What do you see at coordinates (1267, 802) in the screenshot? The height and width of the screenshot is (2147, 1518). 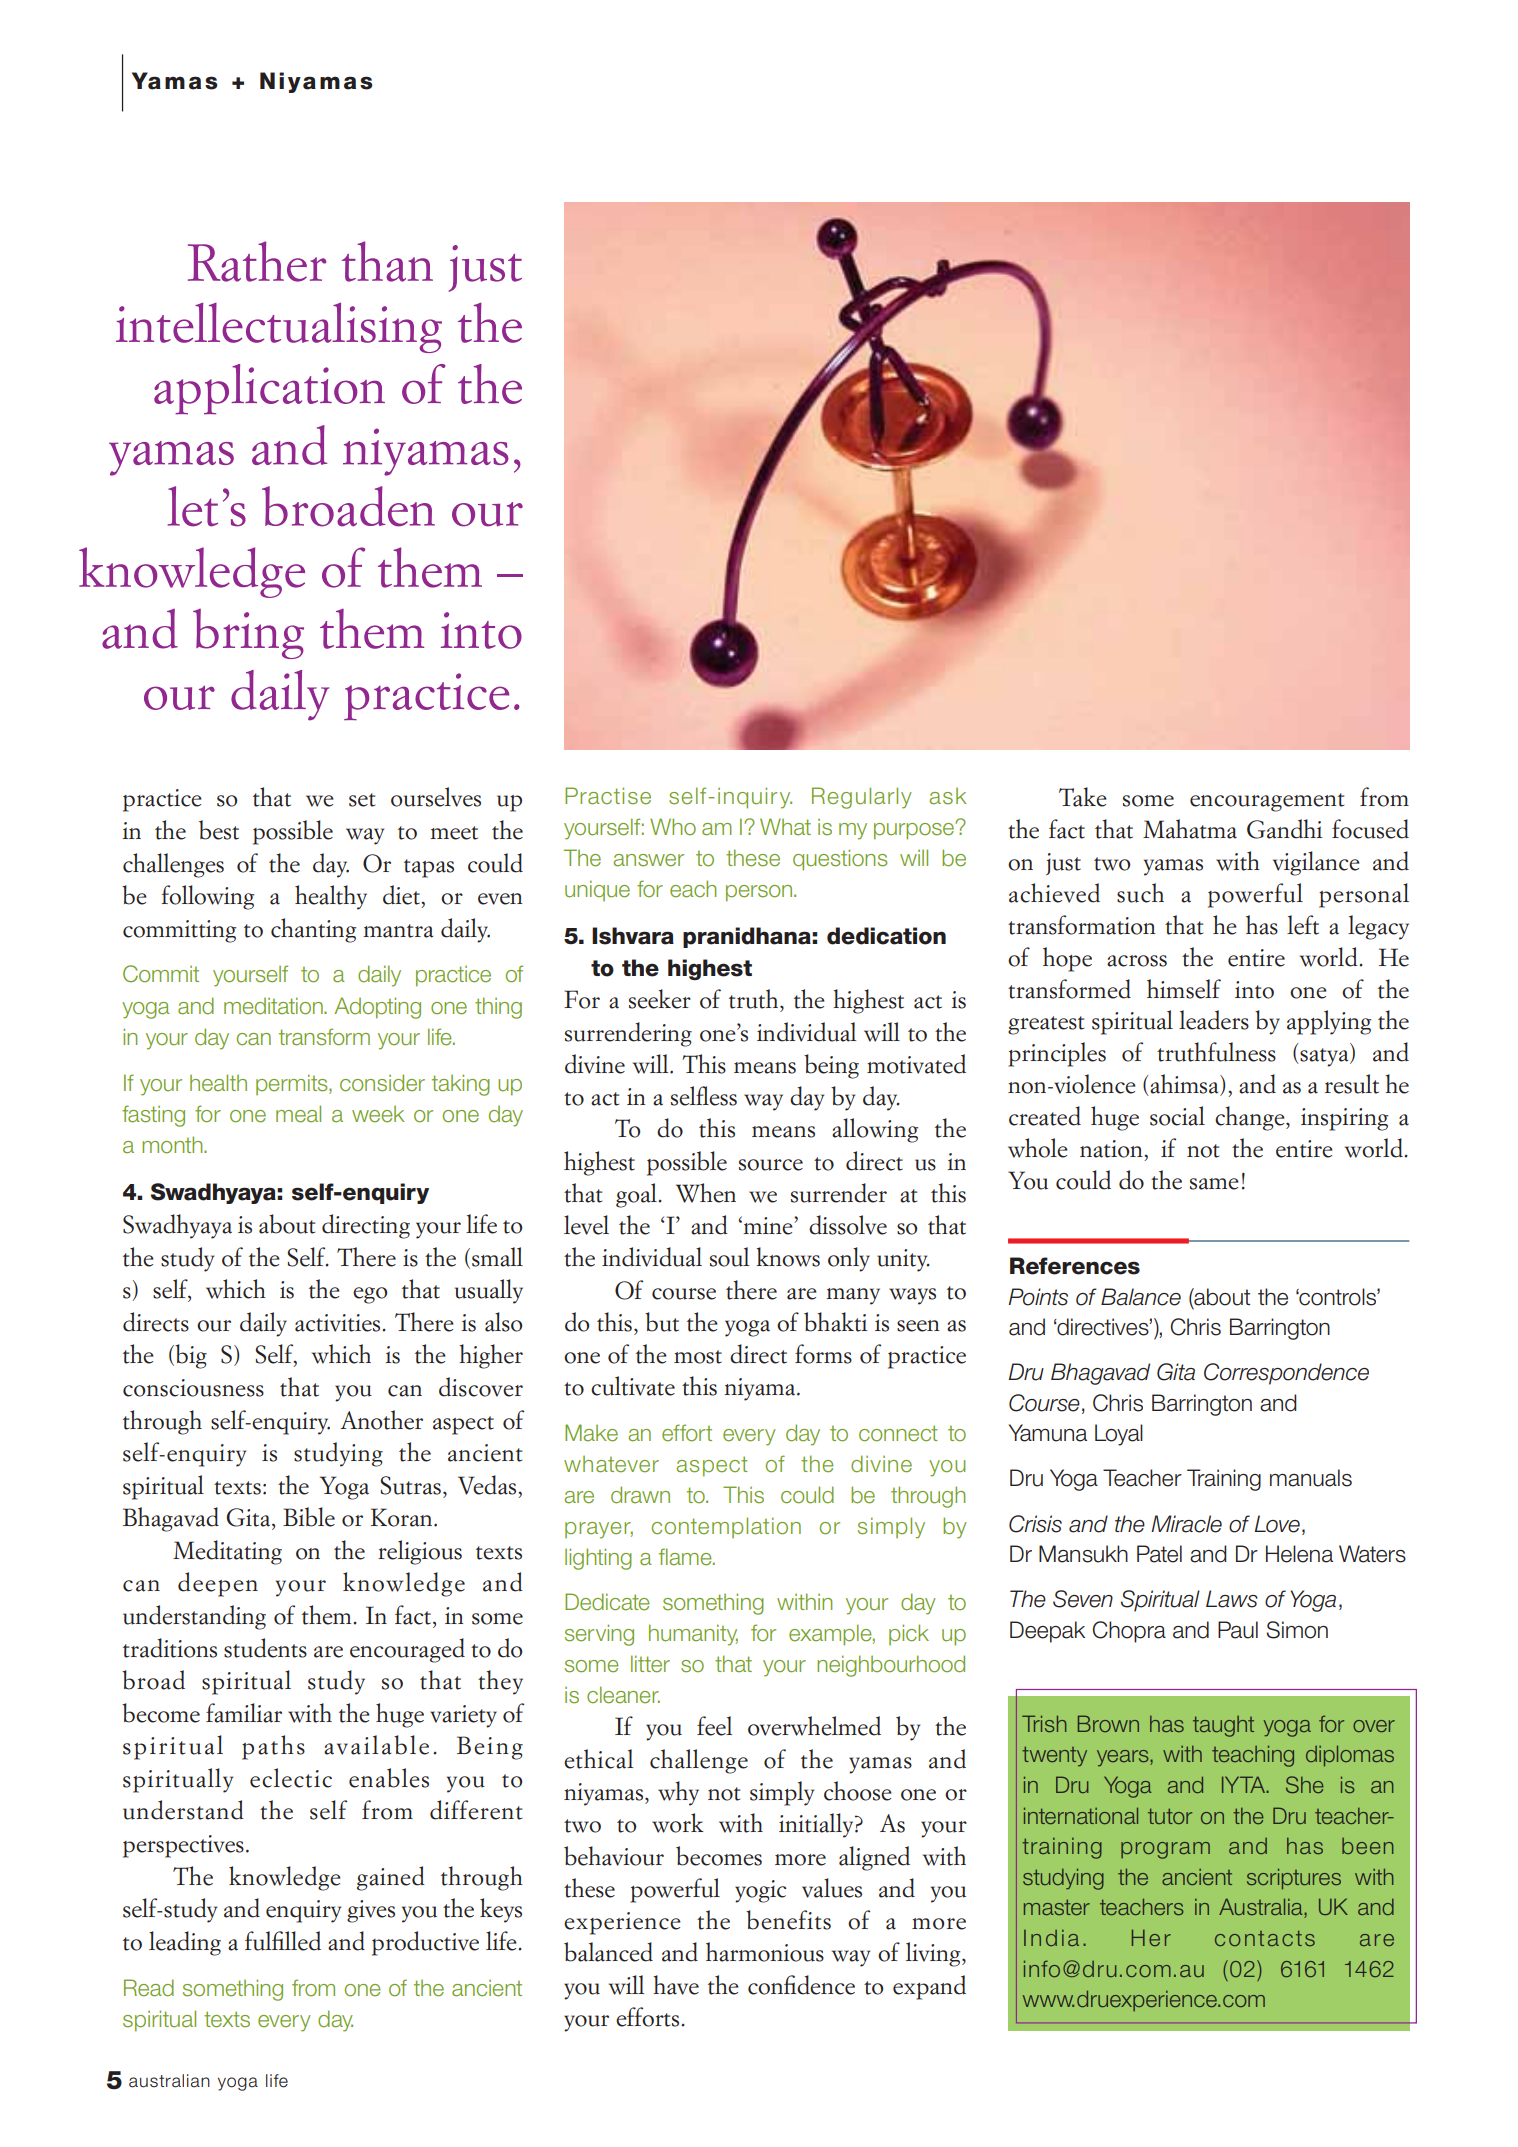 I see `encouragement` at bounding box center [1267, 802].
